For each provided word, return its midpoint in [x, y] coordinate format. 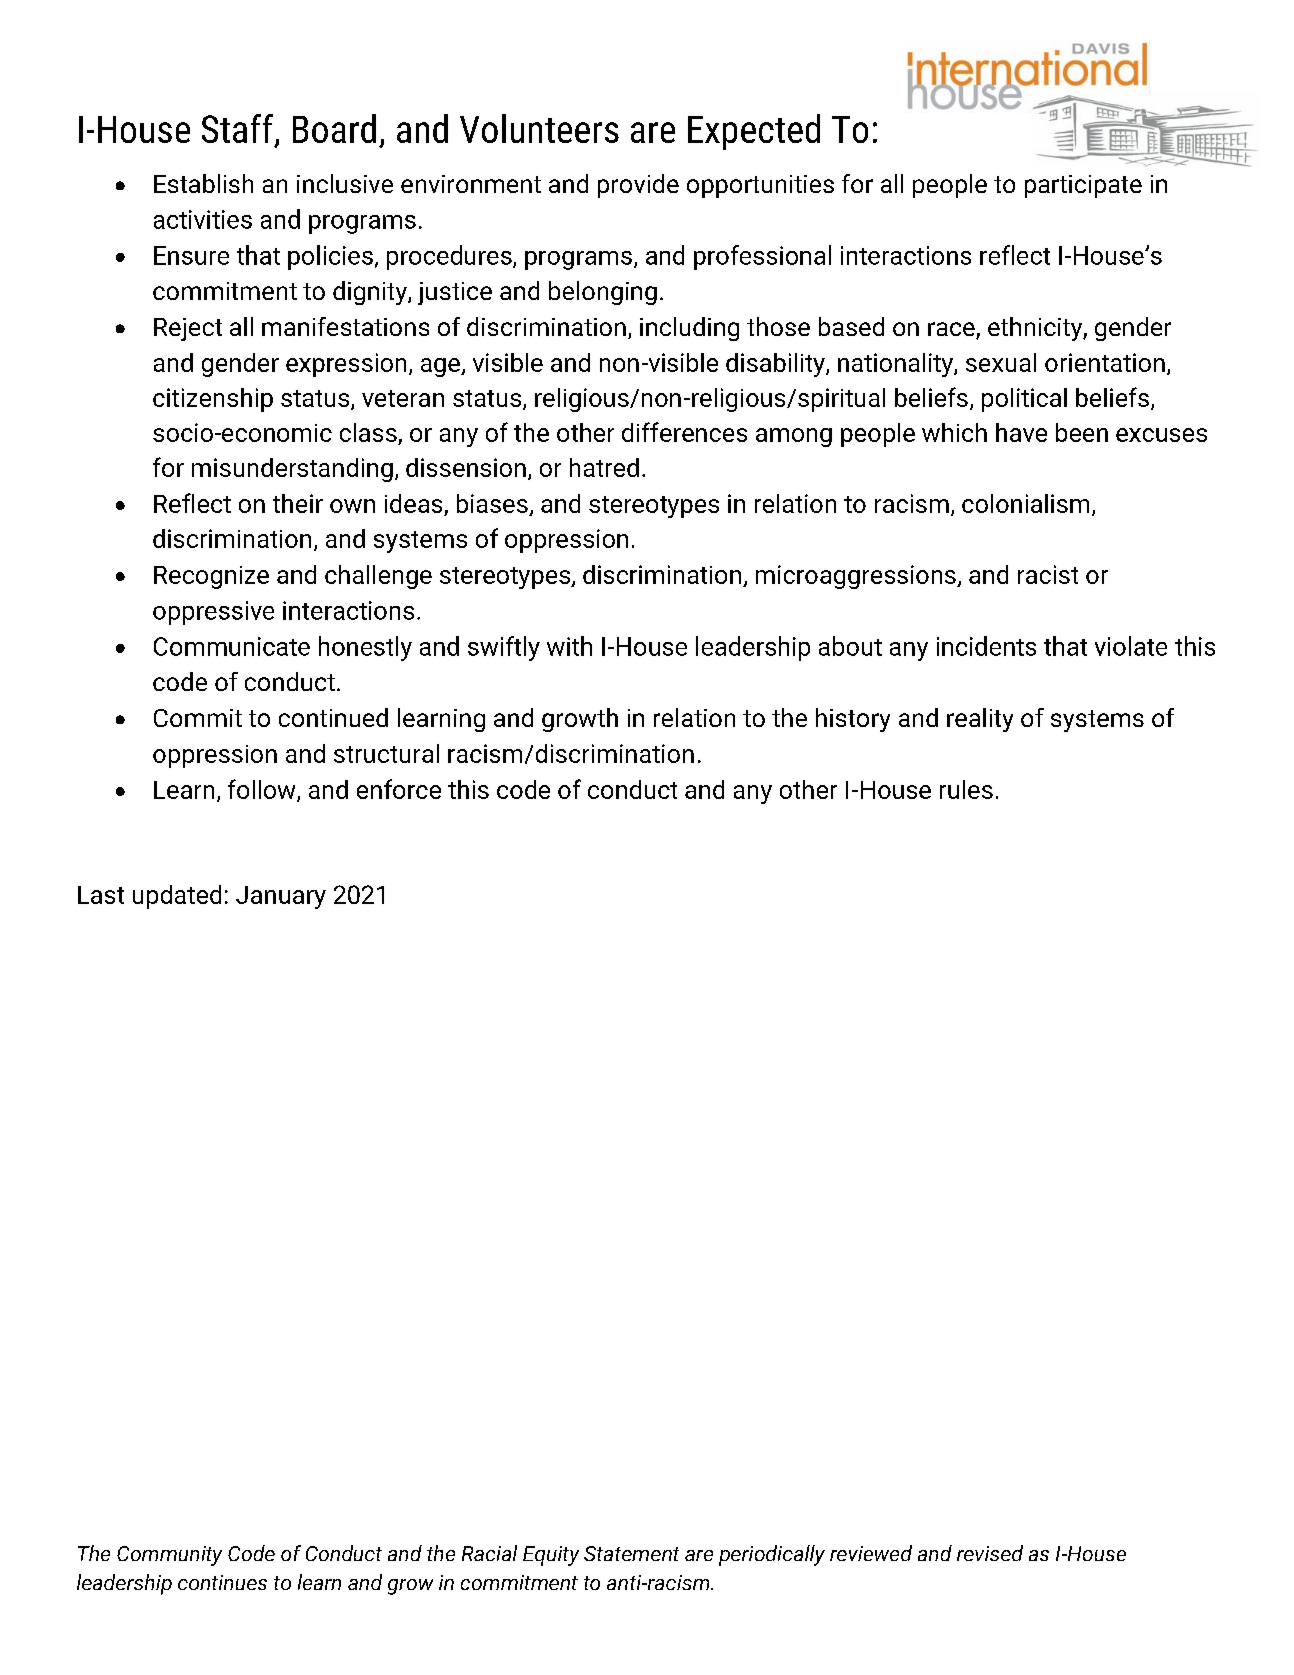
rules [966, 789]
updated [177, 897]
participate [1083, 186]
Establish [203, 183]
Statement [631, 1553]
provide [638, 186]
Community [169, 1556]
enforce [399, 789]
